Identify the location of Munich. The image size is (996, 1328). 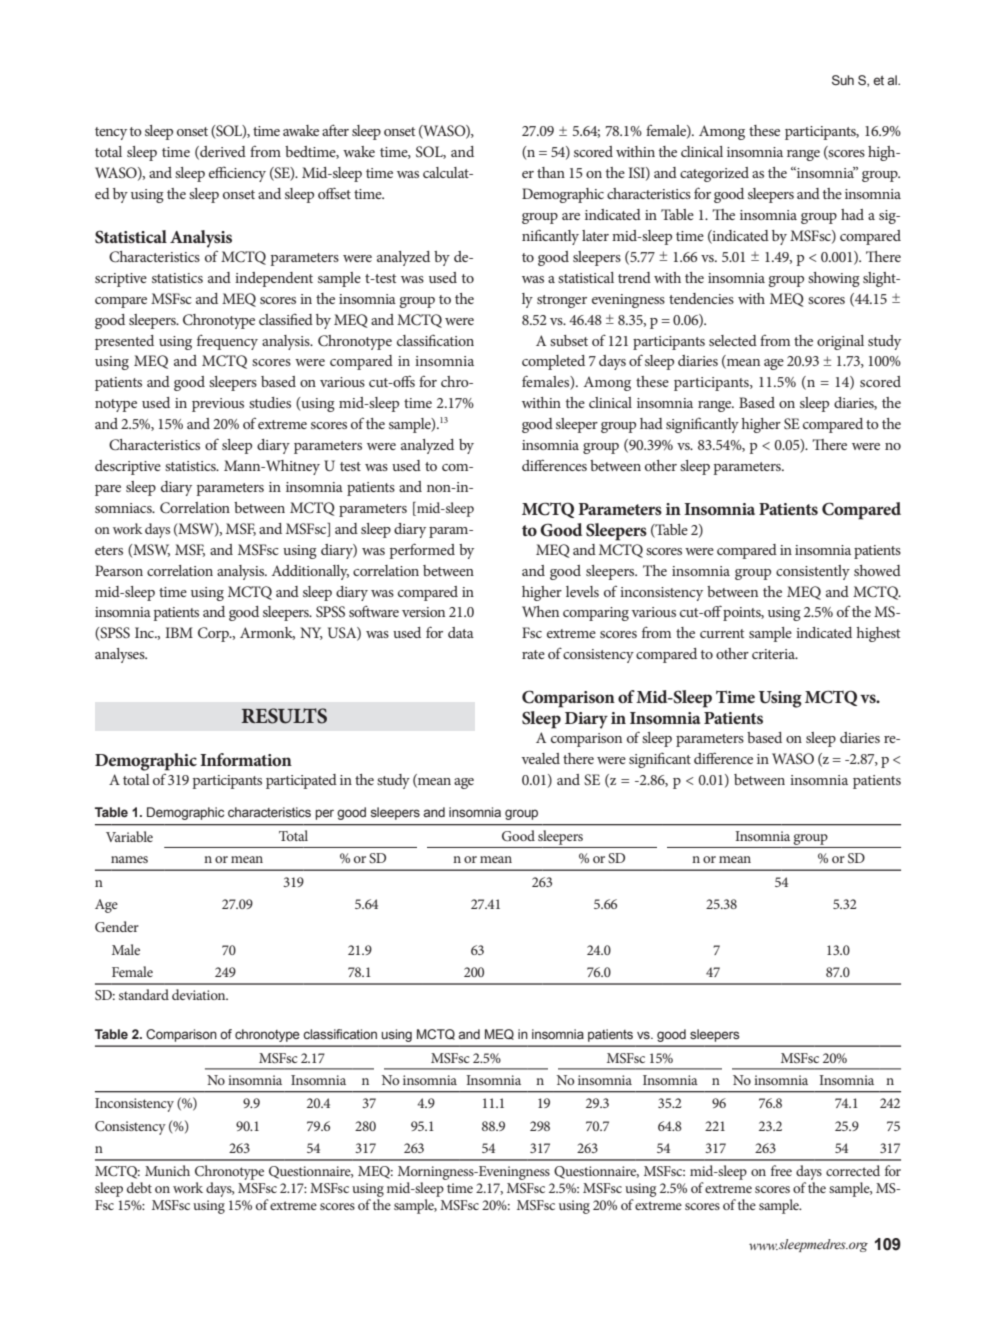
(167, 1170).
